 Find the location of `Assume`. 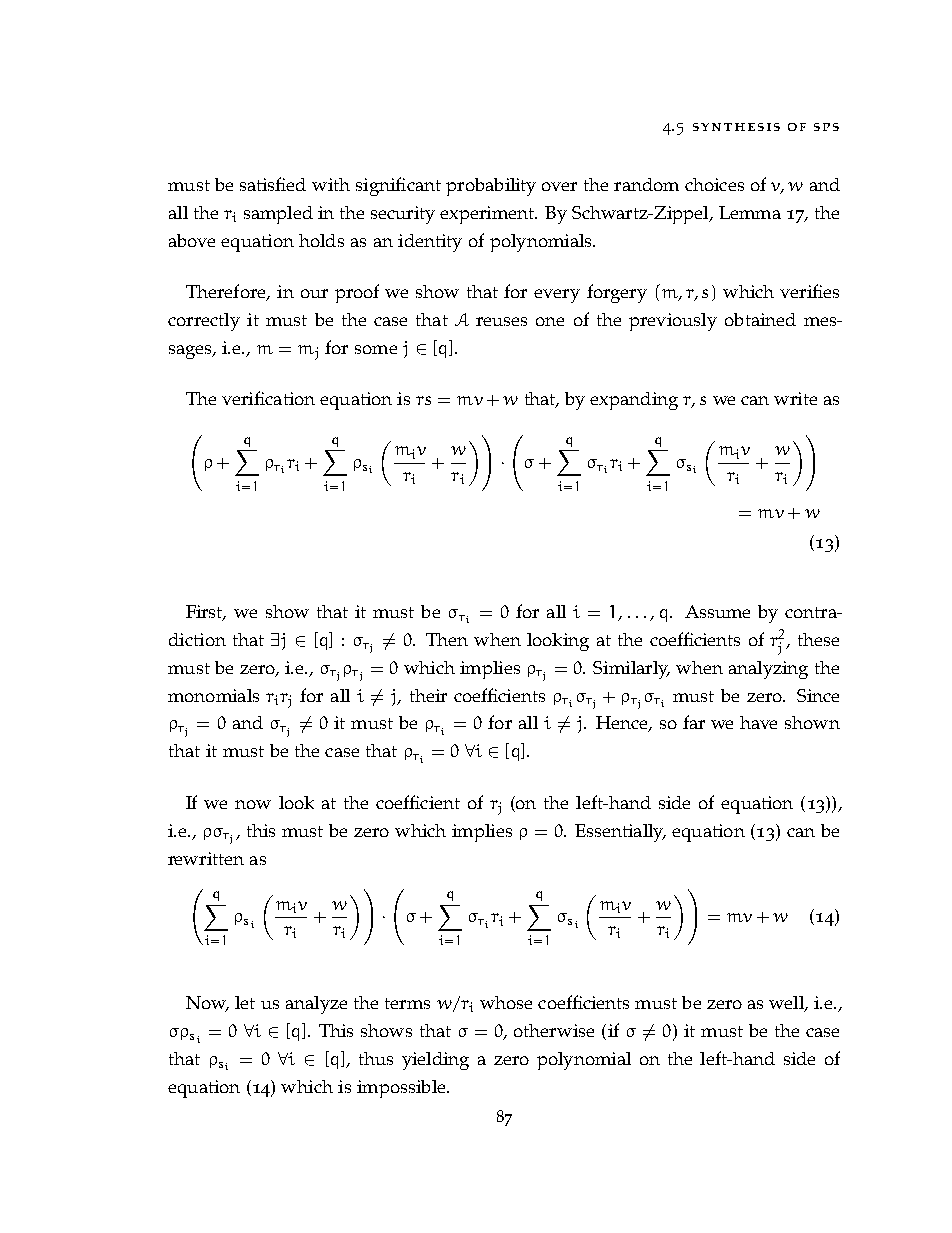

Assume is located at coordinates (717, 611).
